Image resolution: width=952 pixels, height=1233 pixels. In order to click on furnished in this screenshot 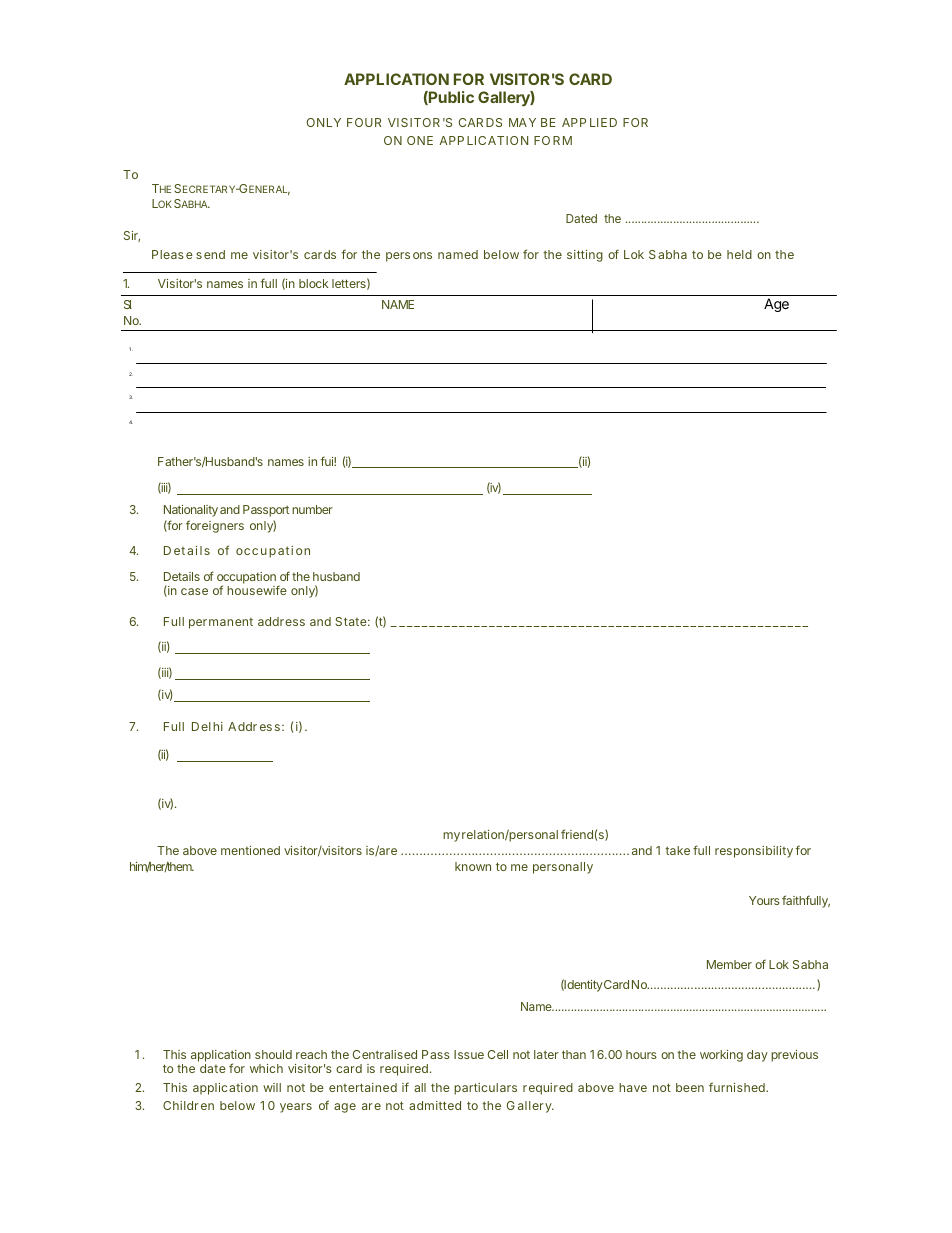, I will do `click(738, 1087)`.
